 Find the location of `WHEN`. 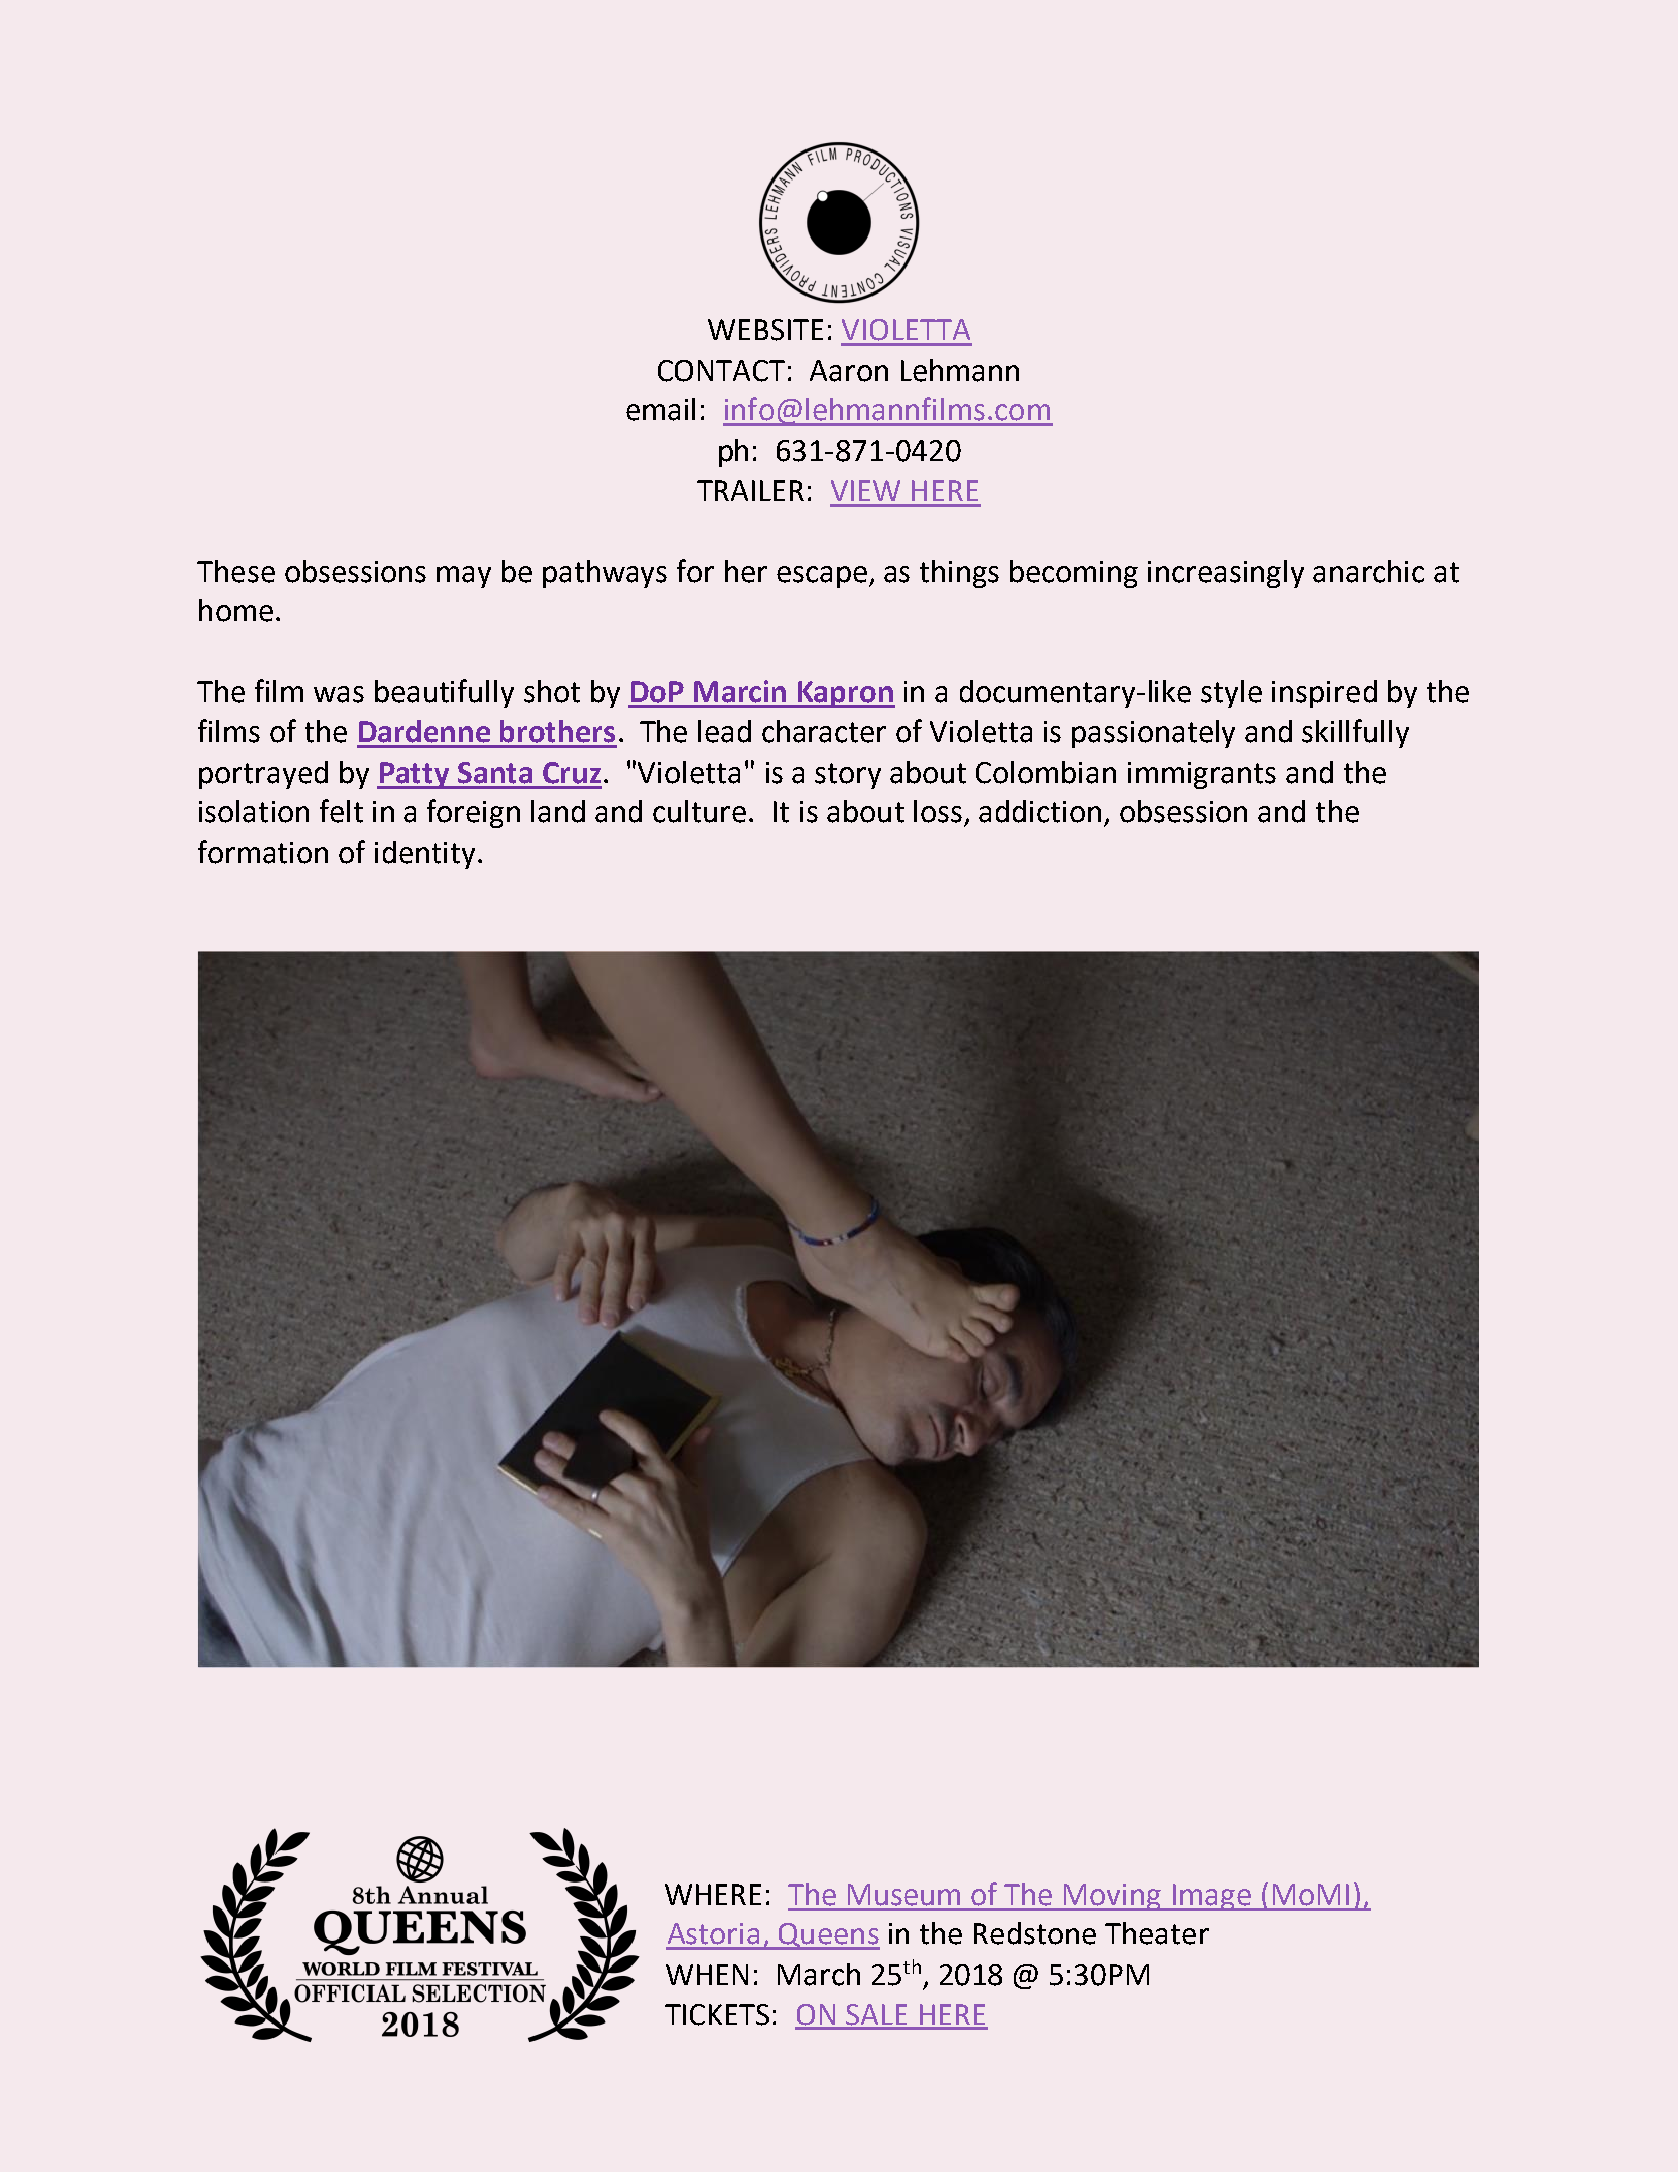

WHEN is located at coordinates (707, 1974).
